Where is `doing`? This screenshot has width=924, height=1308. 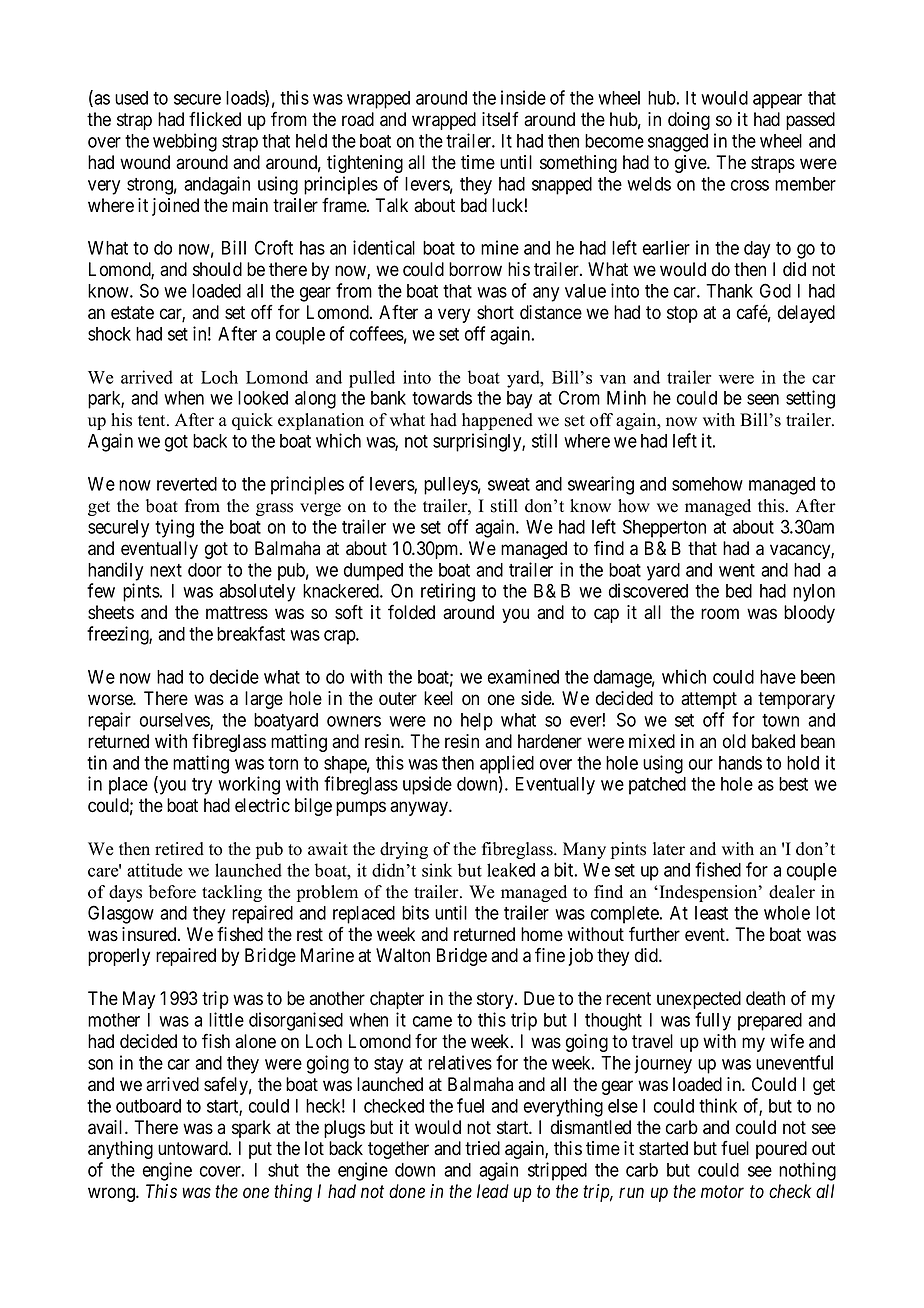
doing is located at coordinates (689, 121).
